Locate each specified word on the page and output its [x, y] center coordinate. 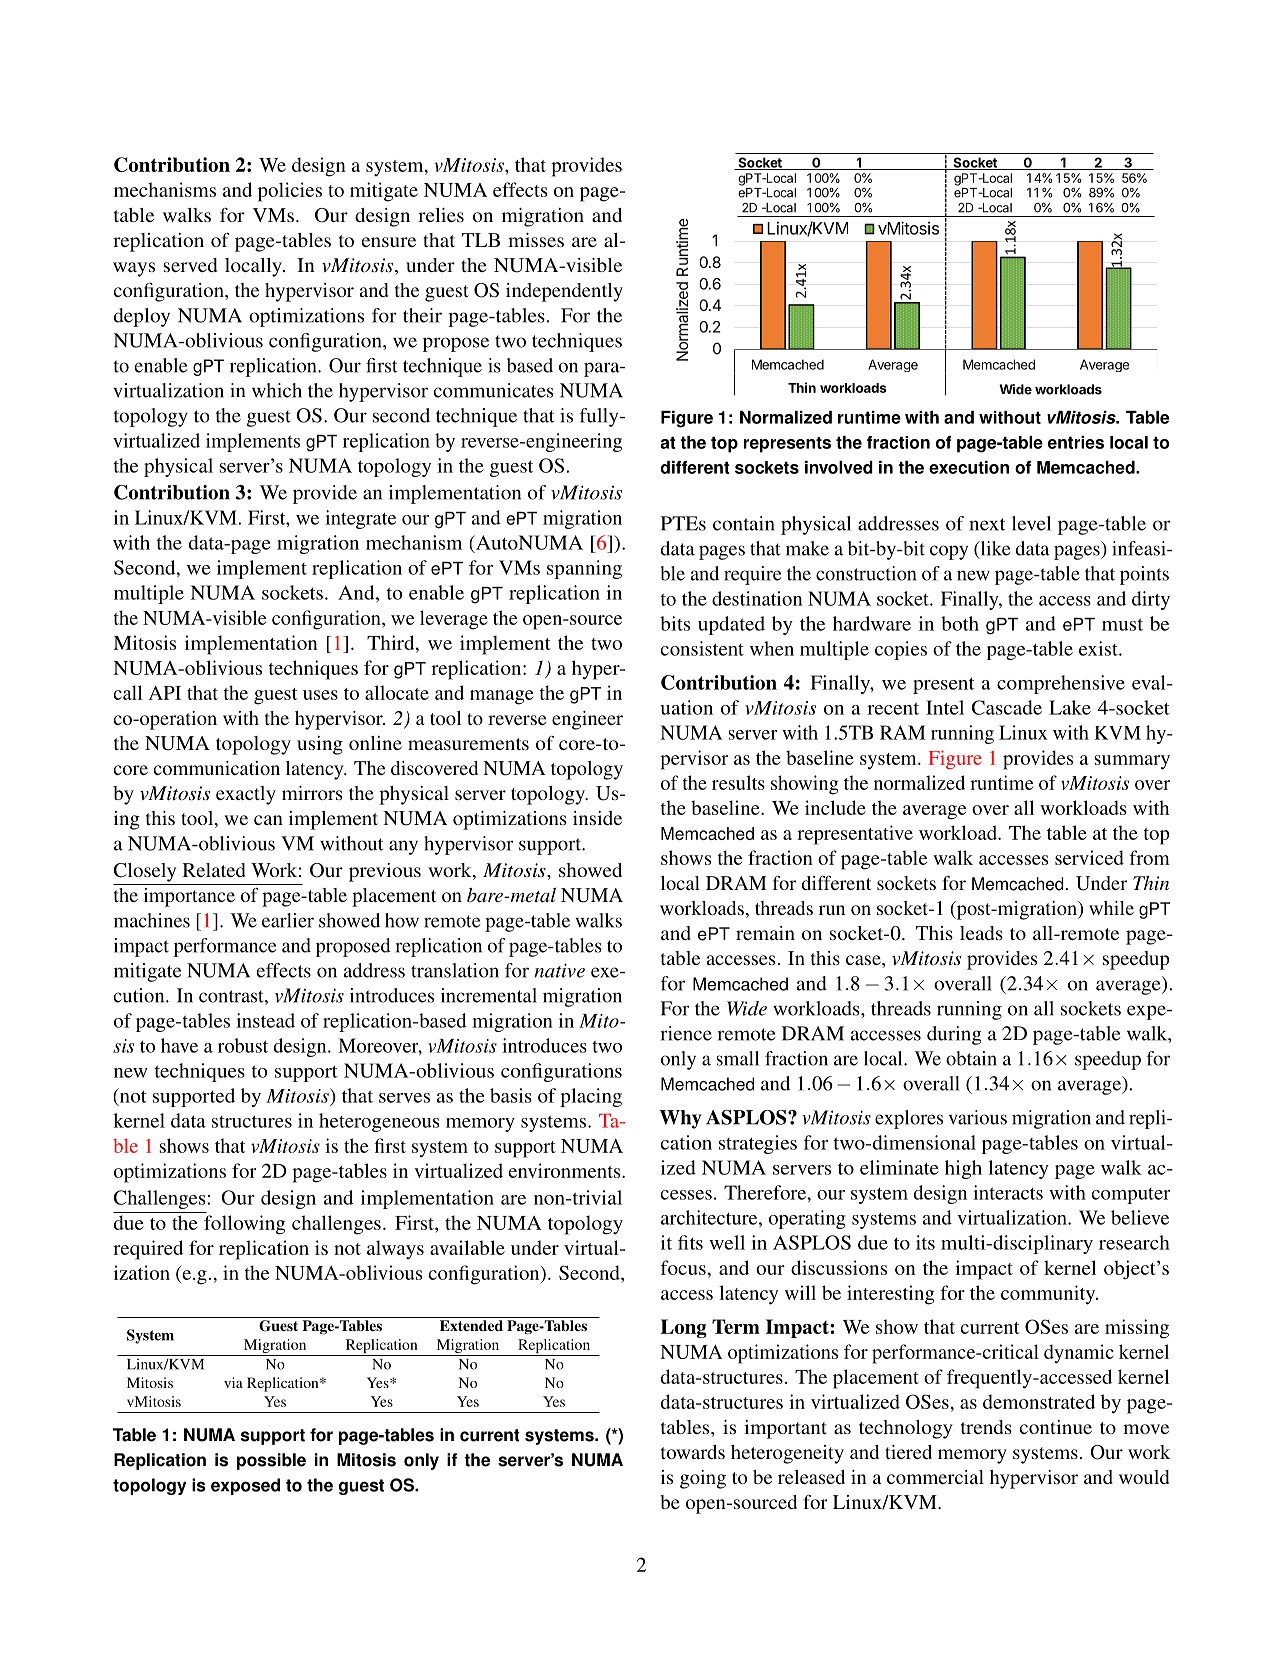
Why [680, 1119]
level [1031, 523]
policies [290, 192]
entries [1076, 442]
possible [271, 1461]
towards [693, 1452]
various [978, 1117]
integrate [360, 519]
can [268, 820]
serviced [1089, 857]
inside [597, 818]
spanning [584, 569]
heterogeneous [379, 1122]
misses [536, 240]
